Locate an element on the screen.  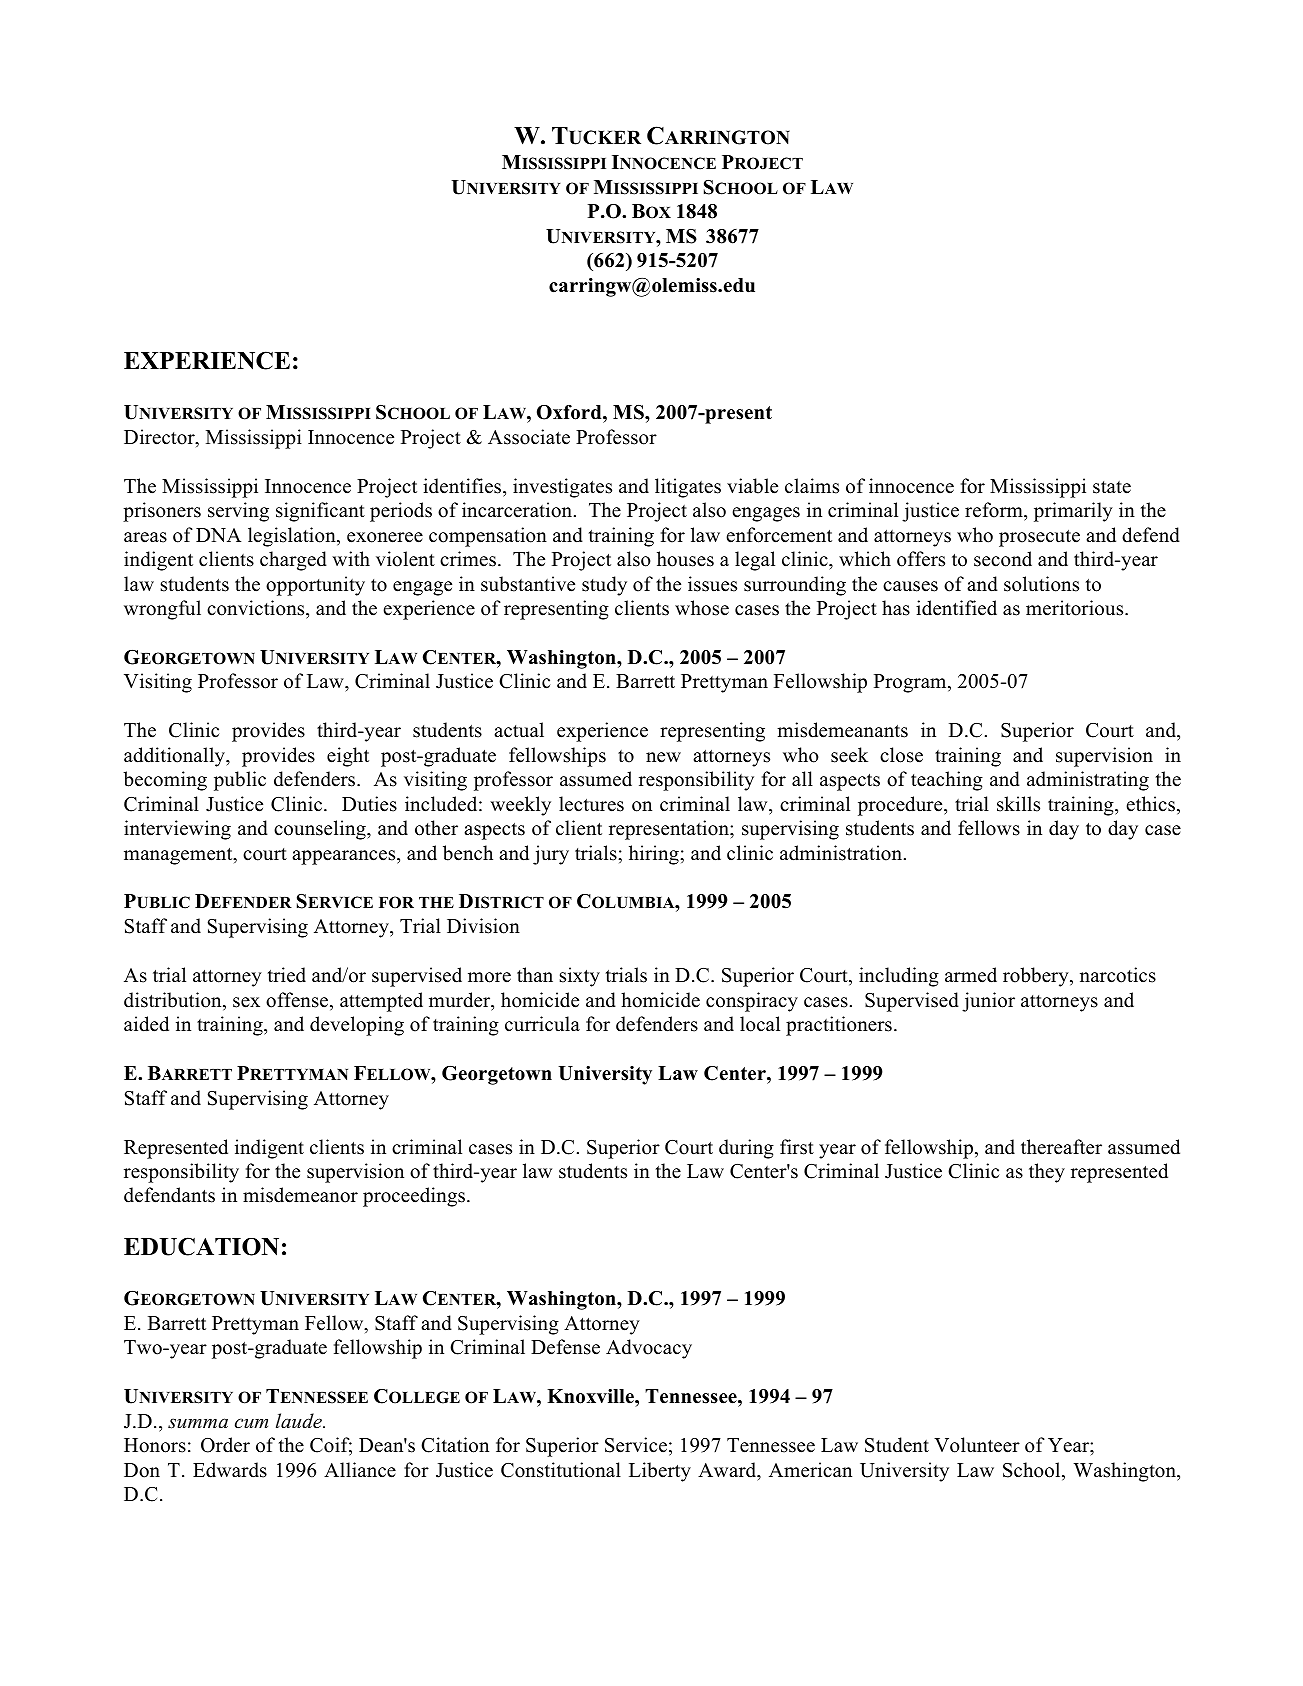
armed is located at coordinates (971, 975).
